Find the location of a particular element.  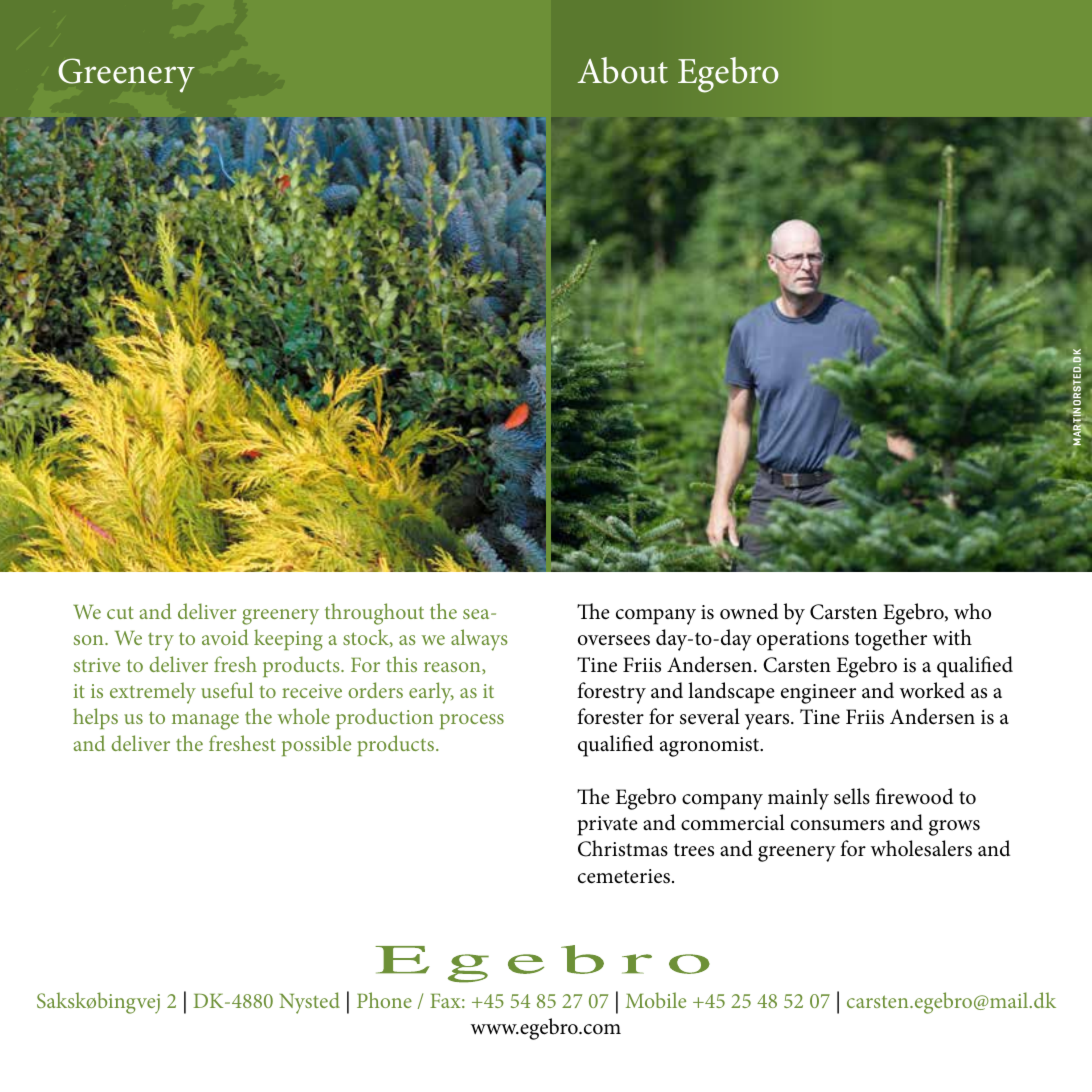

owned is located at coordinates (749, 611).
